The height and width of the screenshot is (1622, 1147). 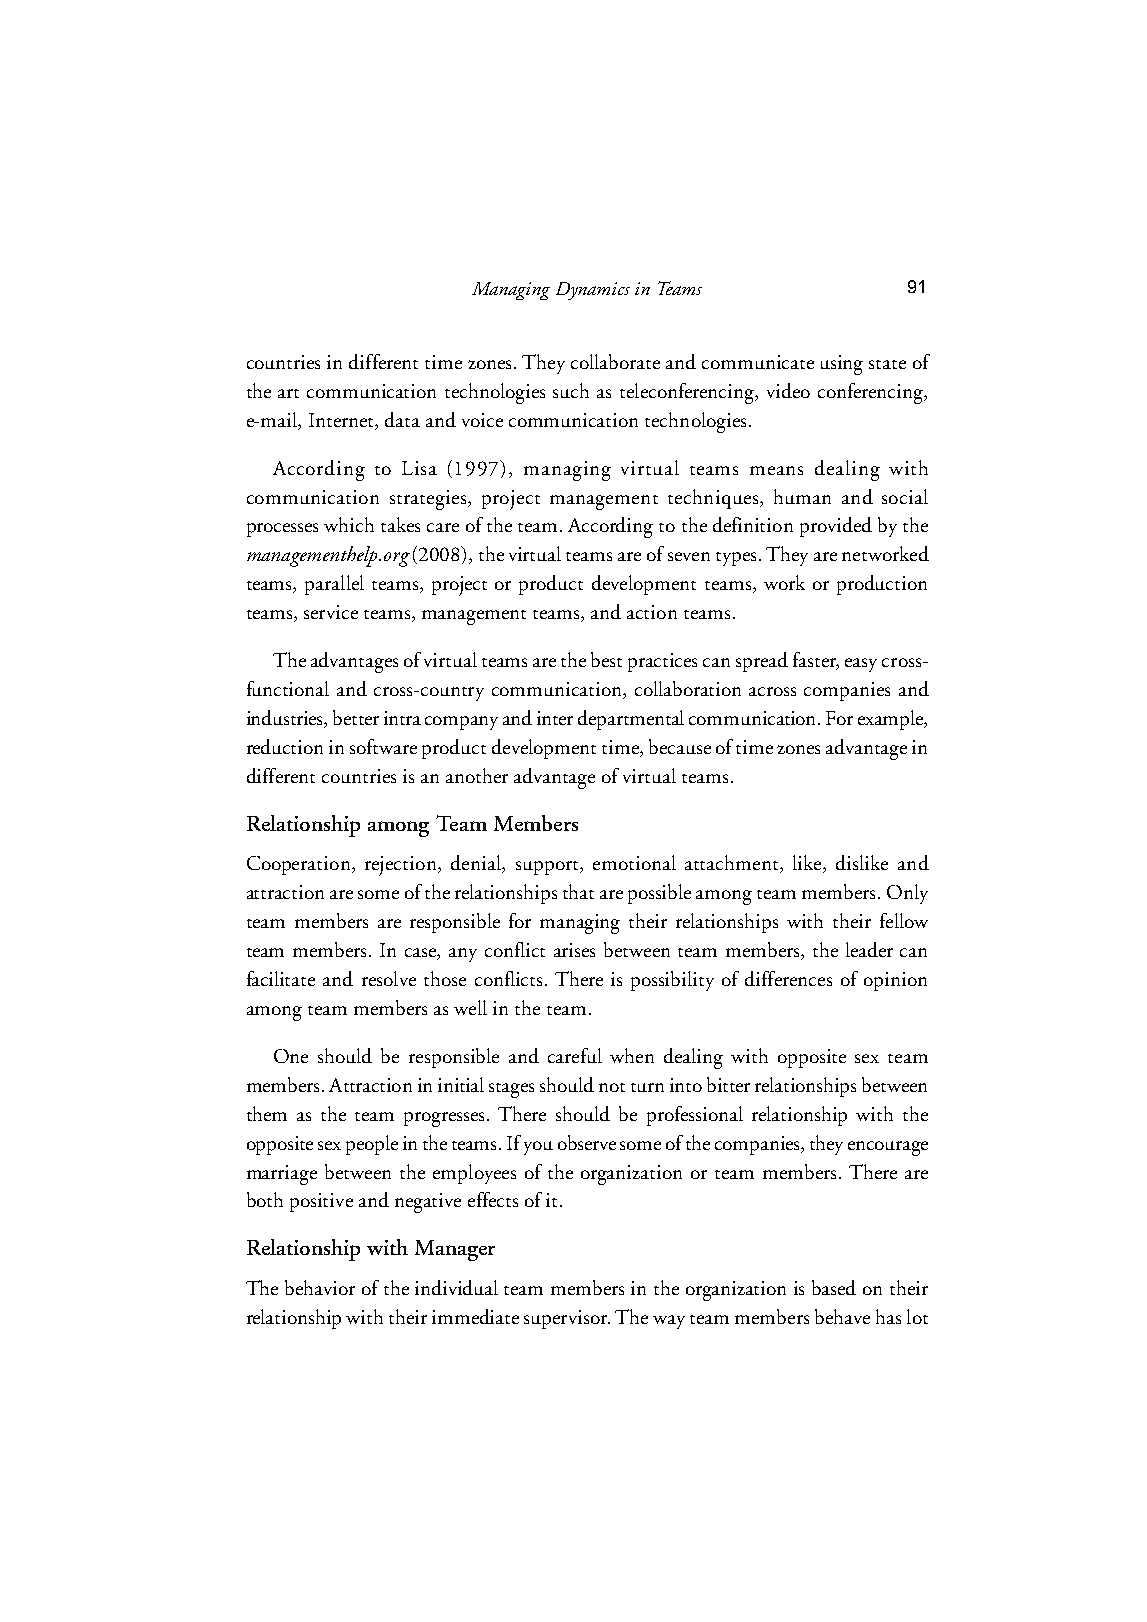 What do you see at coordinates (834, 1287) in the screenshot?
I see `based` at bounding box center [834, 1287].
